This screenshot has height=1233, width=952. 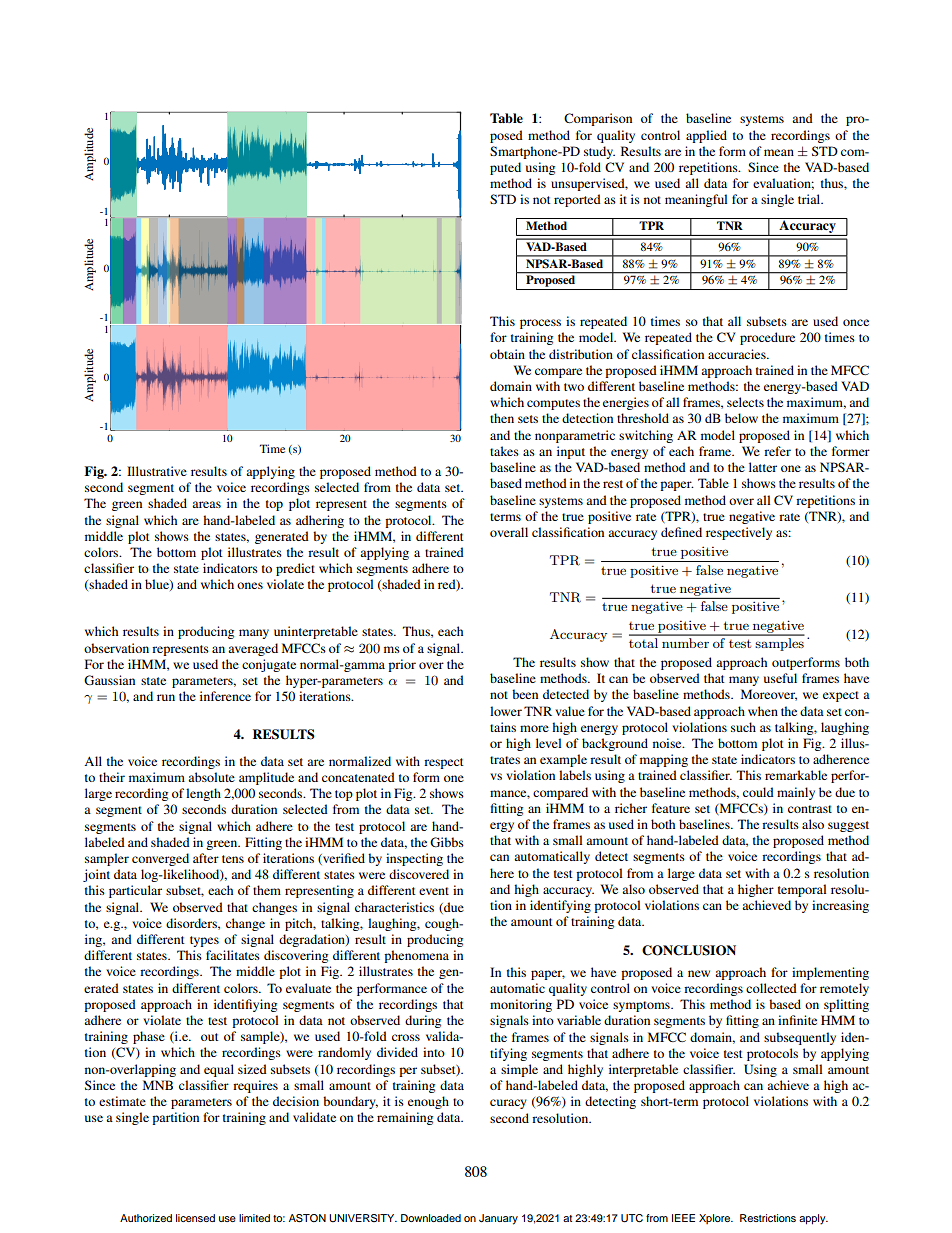 What do you see at coordinates (525, 694) in the screenshot?
I see `been` at bounding box center [525, 694].
